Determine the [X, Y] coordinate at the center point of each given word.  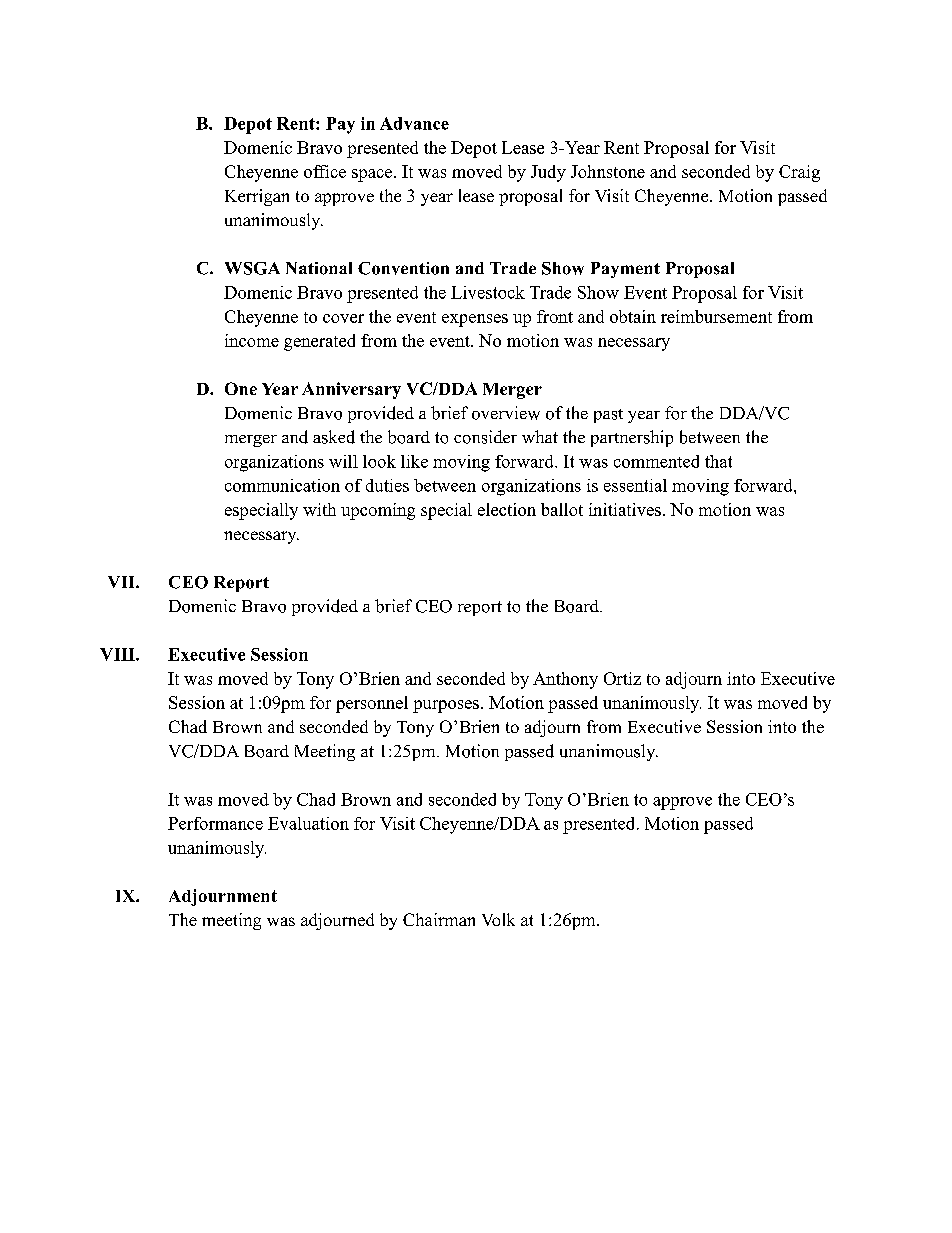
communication [282, 485]
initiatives [625, 509]
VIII [118, 654]
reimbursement [716, 316]
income [252, 340]
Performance [215, 823]
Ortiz [622, 678]
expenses [475, 320]
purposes [446, 706]
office [325, 171]
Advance [414, 123]
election [507, 509]
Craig [799, 173]
